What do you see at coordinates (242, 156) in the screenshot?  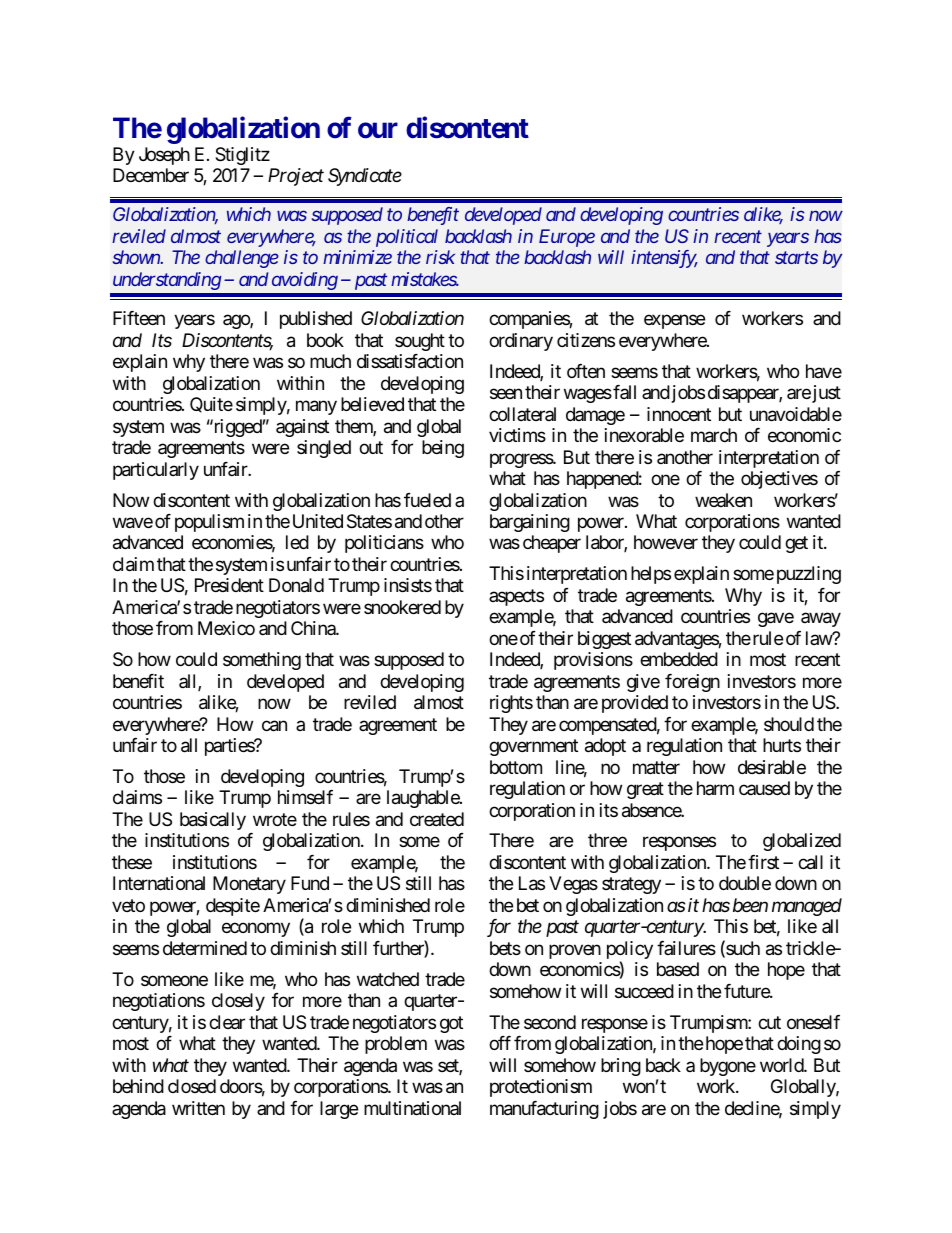 I see `Stiglitz` at bounding box center [242, 156].
